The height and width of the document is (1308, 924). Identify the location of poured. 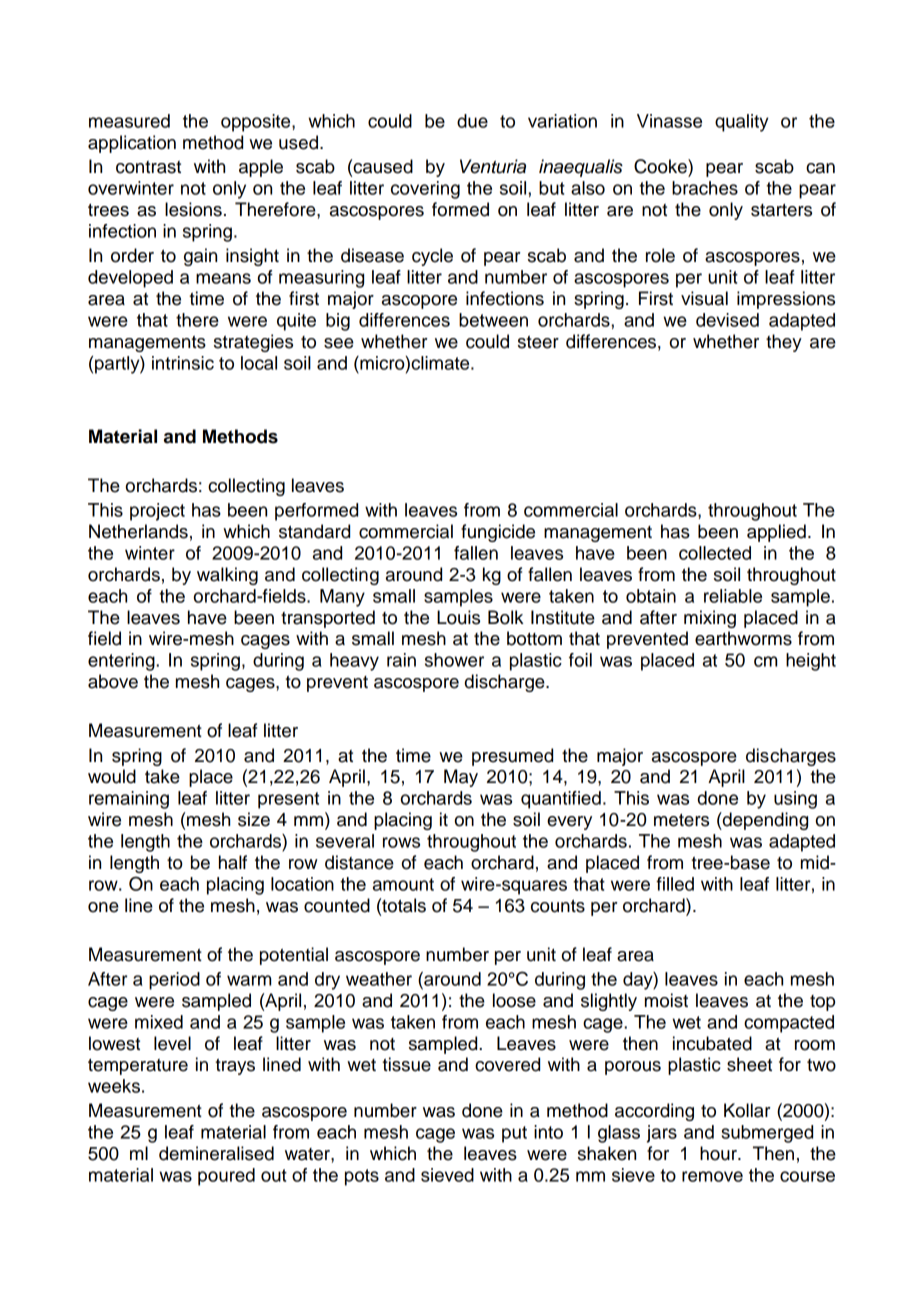
(226, 1177).
